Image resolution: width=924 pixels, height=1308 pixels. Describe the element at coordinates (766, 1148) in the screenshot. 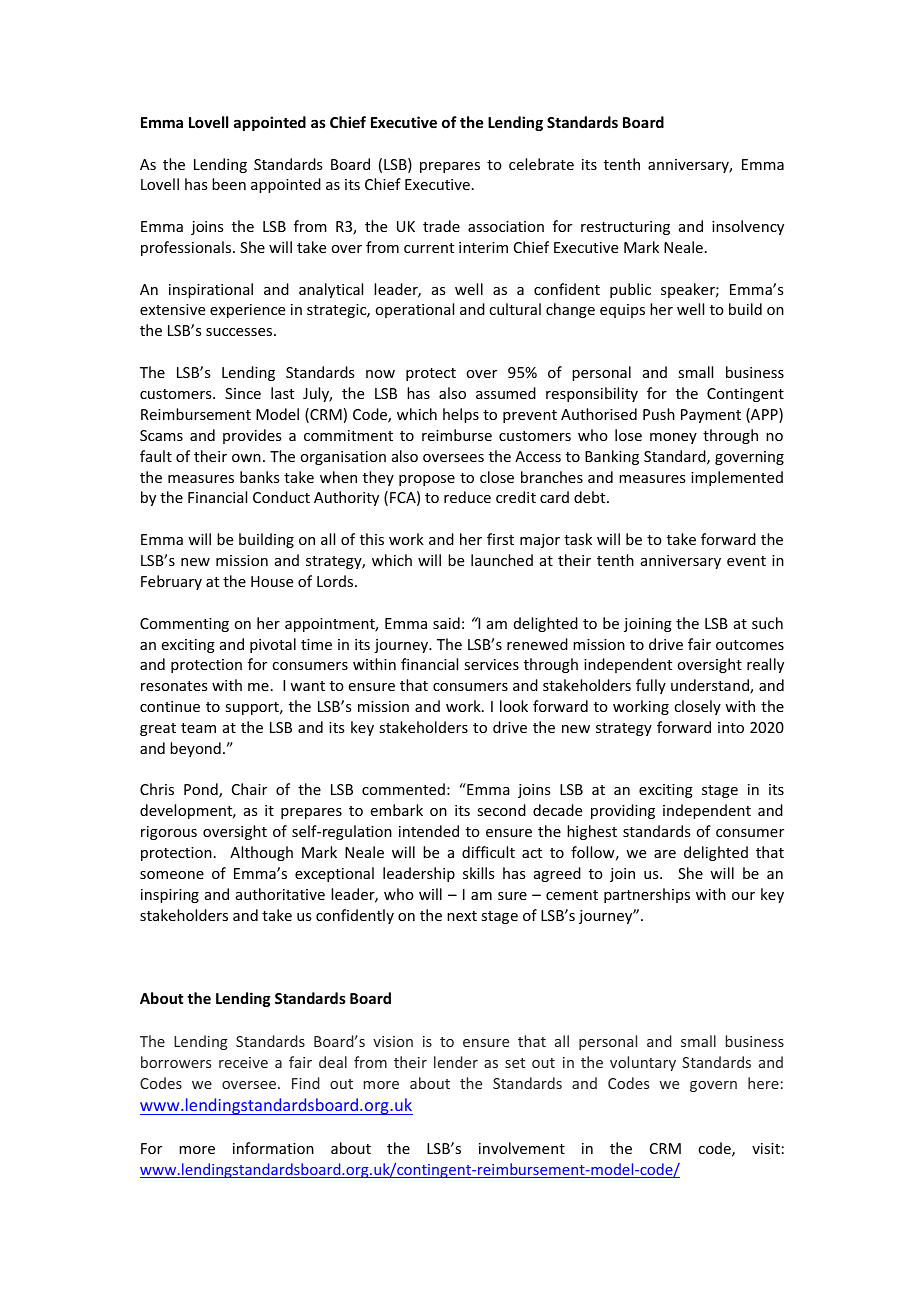

I see `visit` at that location.
